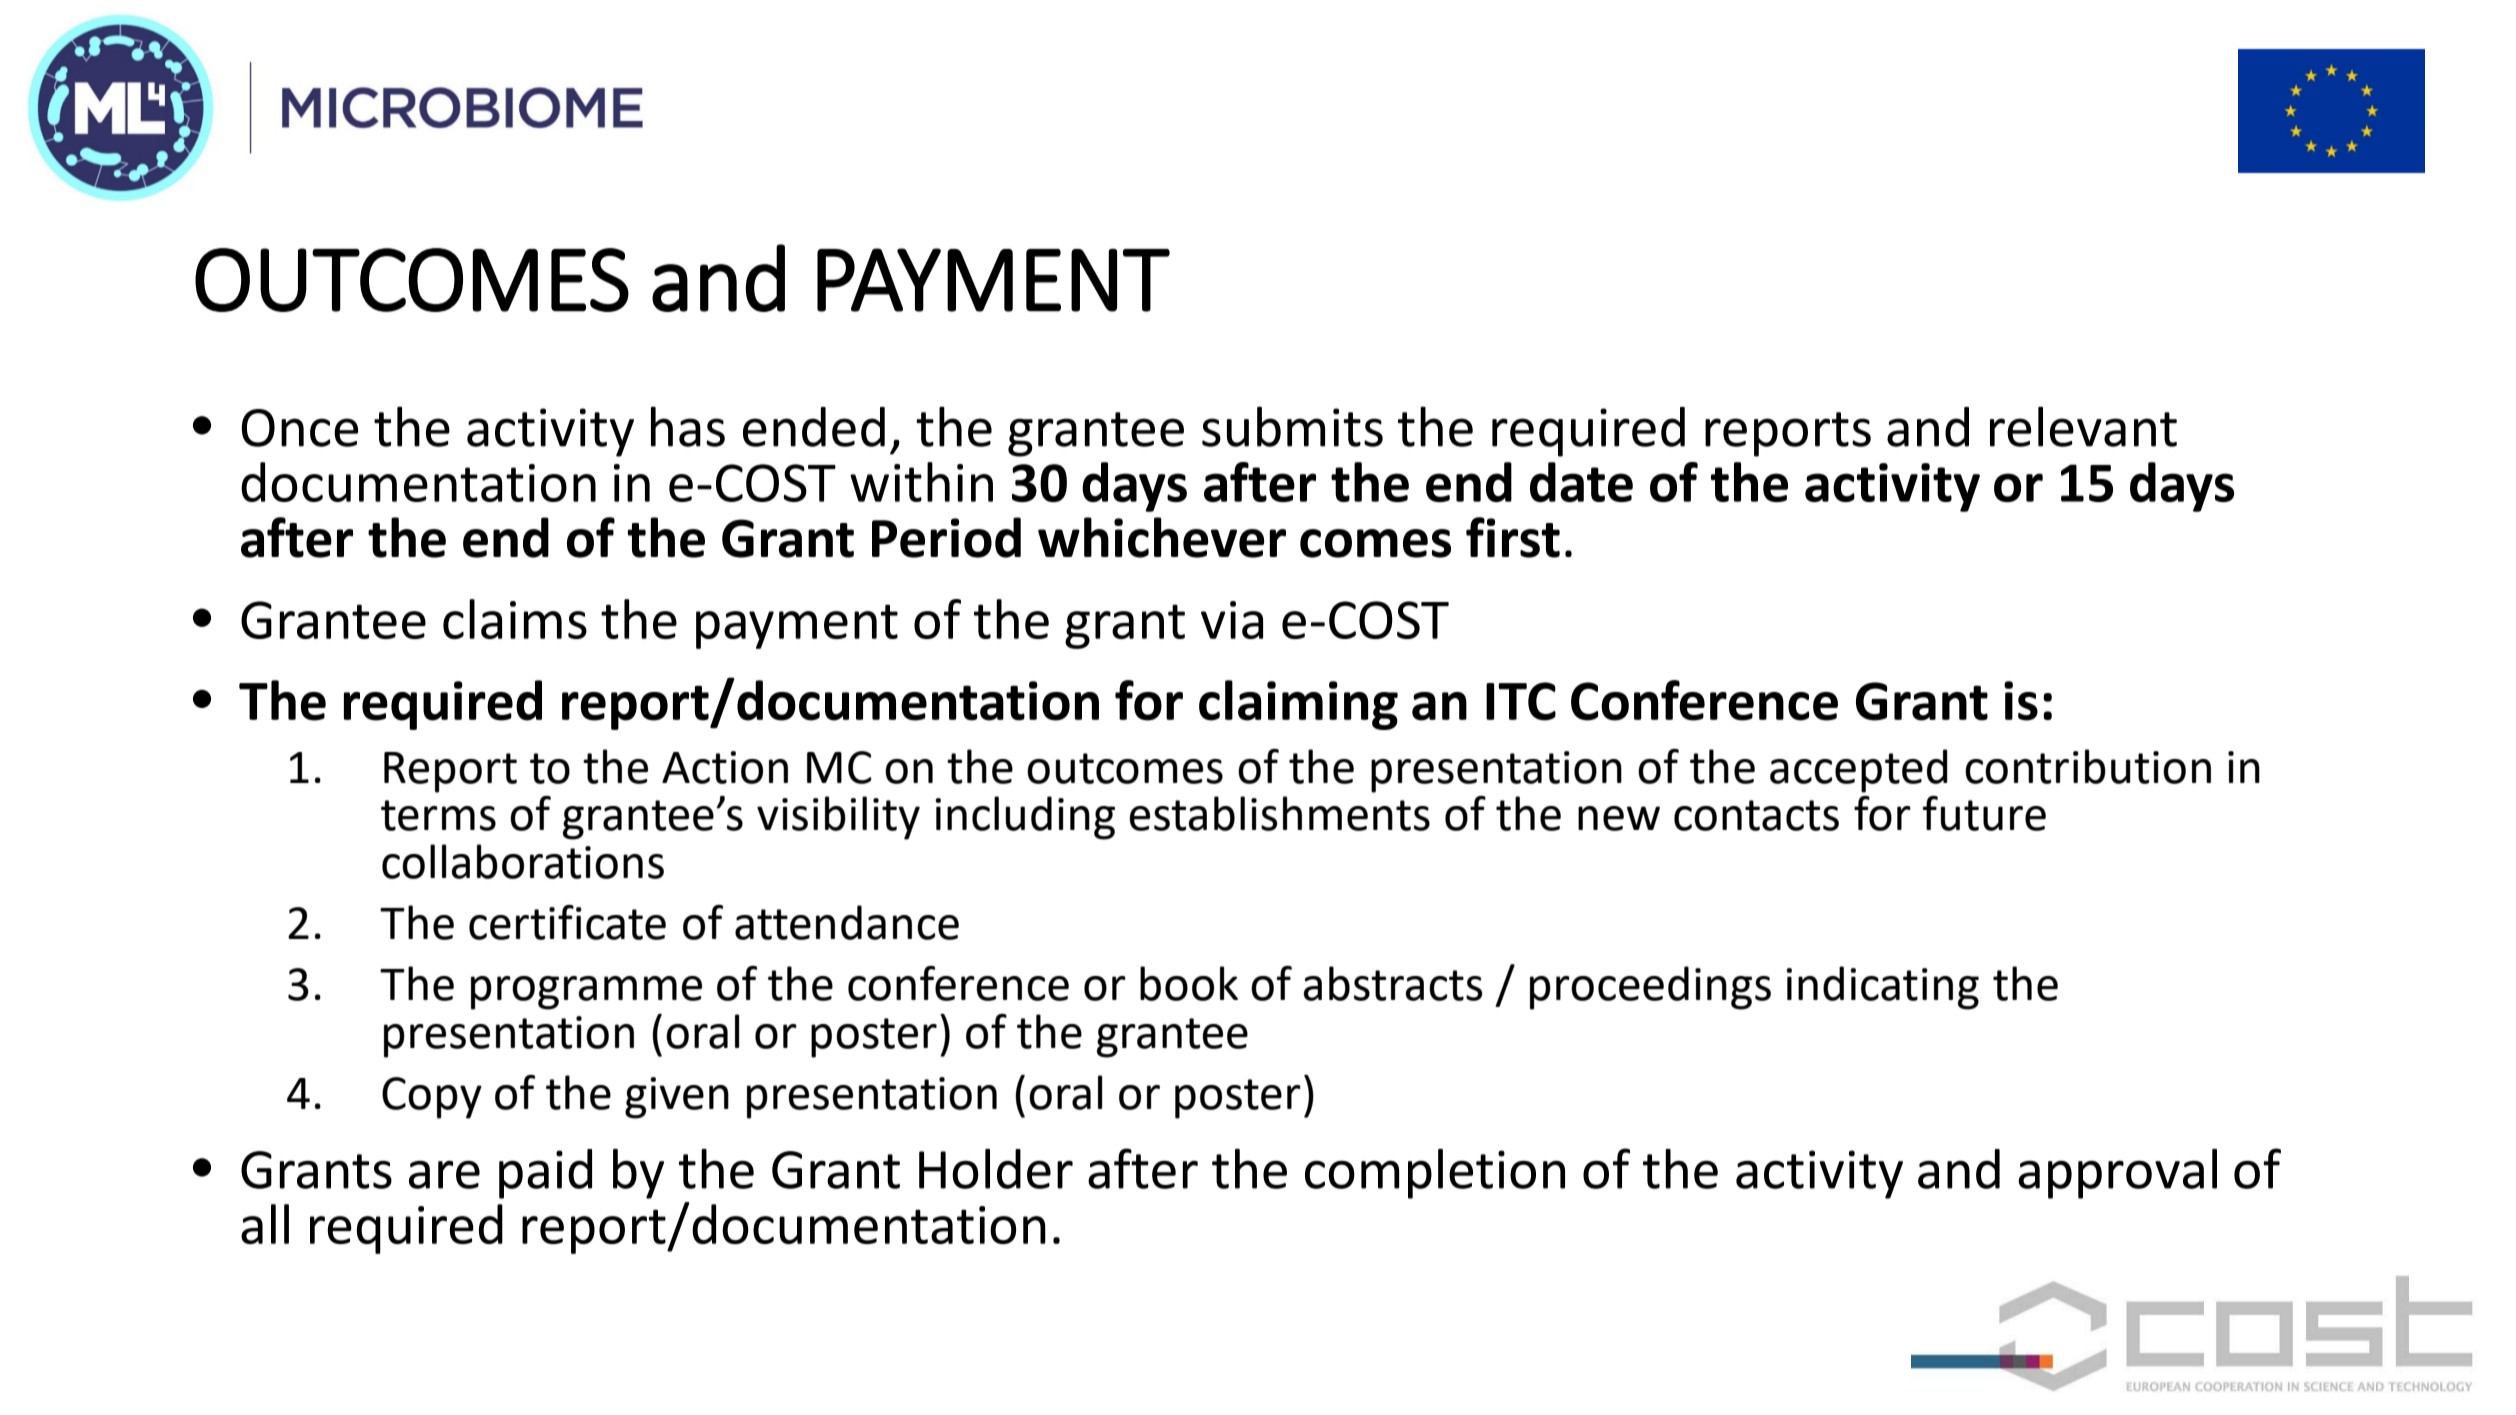 The image size is (2516, 1415). I want to click on book, so click(1189, 983).
